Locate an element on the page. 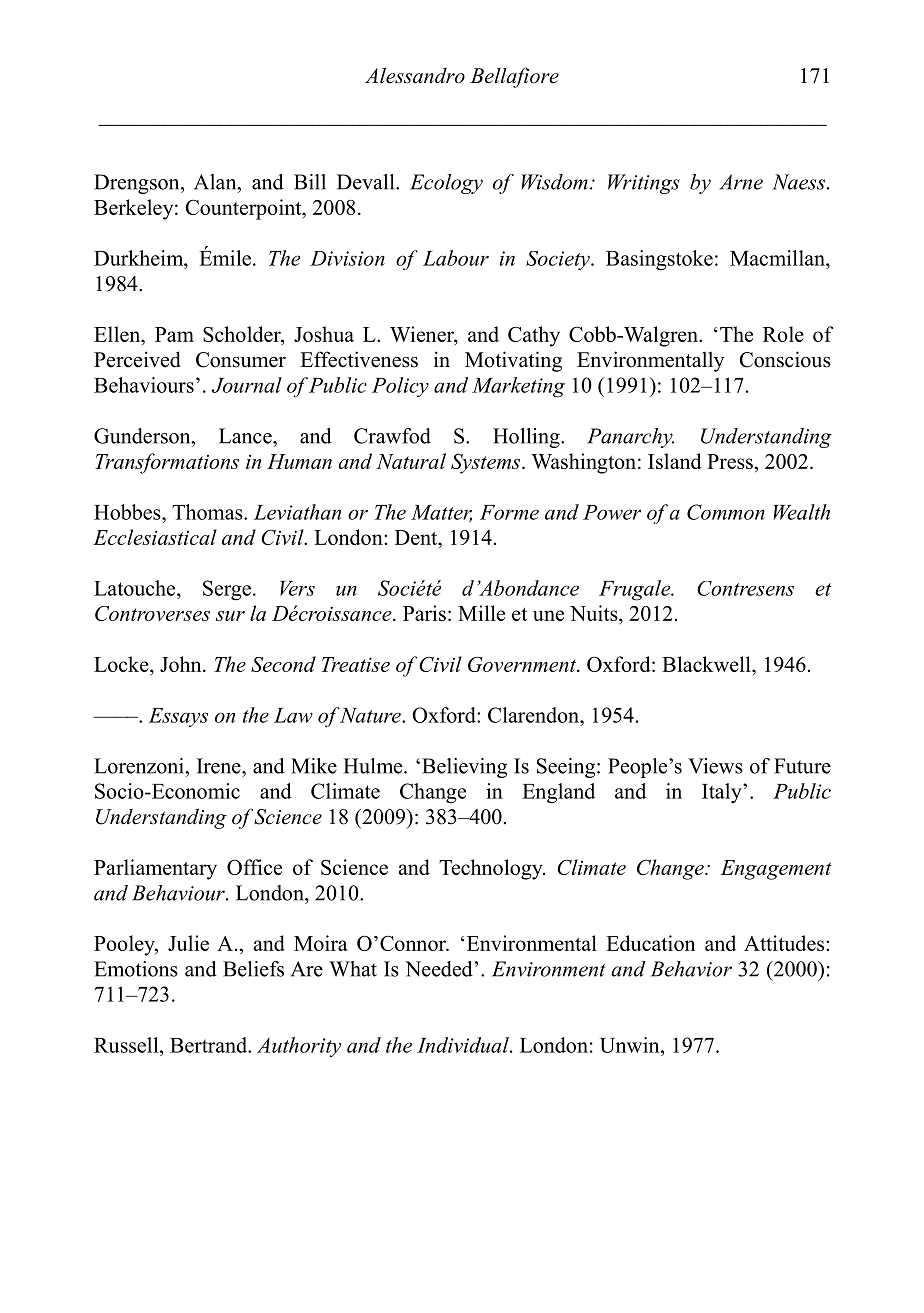 The width and height of the image is (924, 1313). Matter is located at coordinates (441, 513).
